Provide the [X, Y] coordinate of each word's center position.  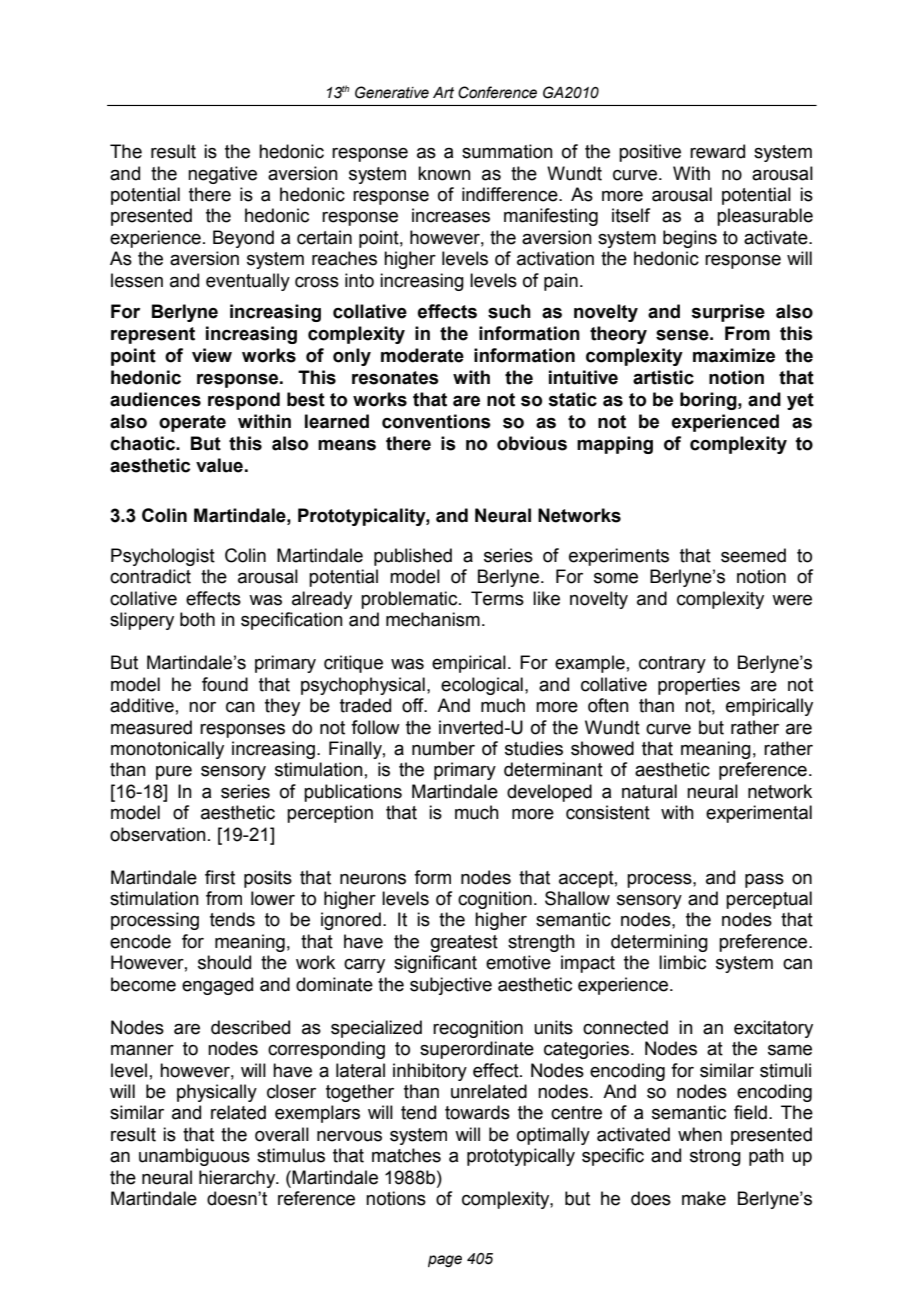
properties [699, 686]
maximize [734, 355]
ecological [482, 686]
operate [192, 423]
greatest [464, 943]
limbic [682, 962]
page [445, 1261]
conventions [436, 421]
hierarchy [238, 1179]
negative [222, 175]
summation [507, 151]
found [225, 684]
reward [717, 151]
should [224, 962]
